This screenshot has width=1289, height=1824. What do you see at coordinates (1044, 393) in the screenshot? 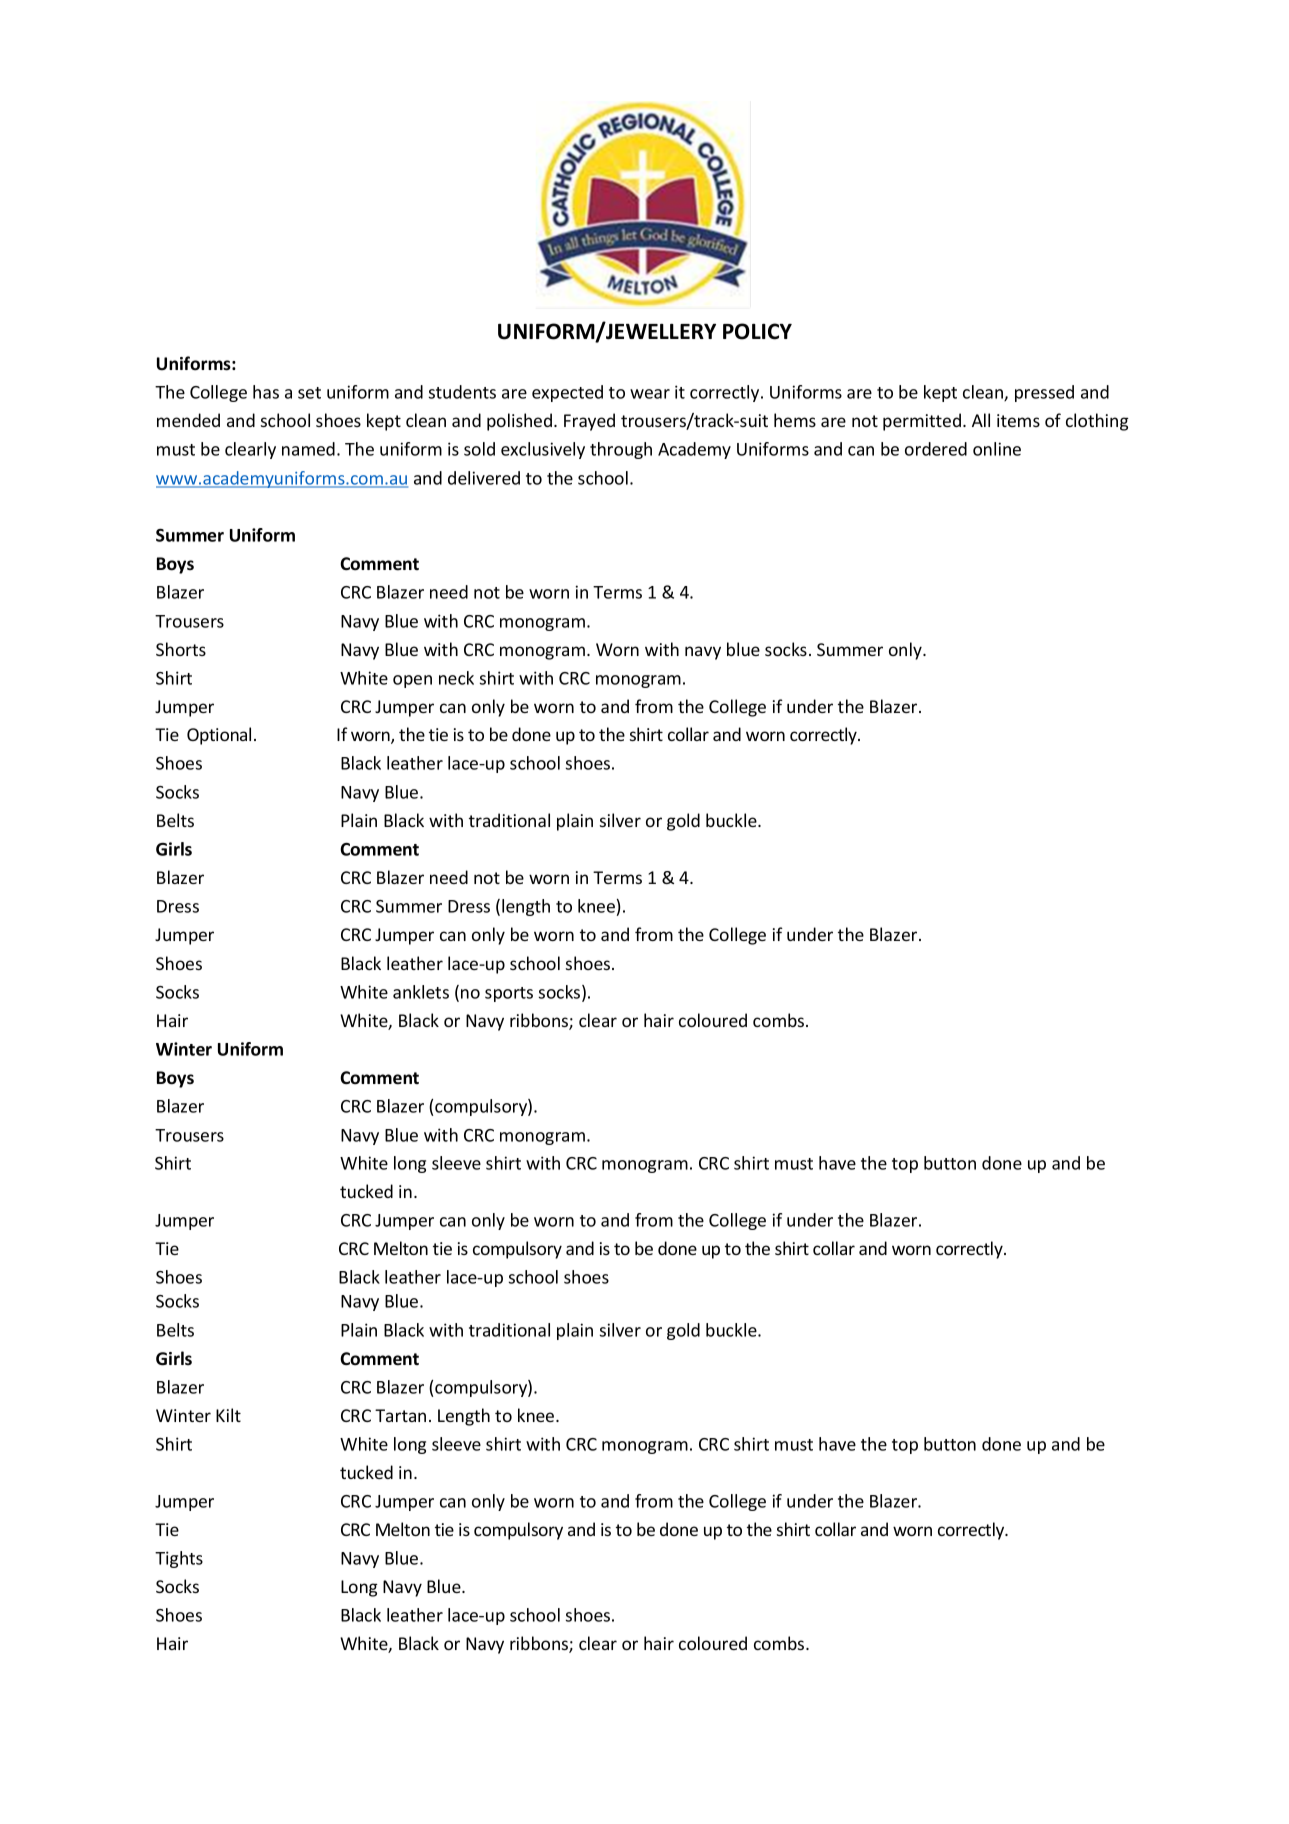
I see `pressed` at bounding box center [1044, 393].
